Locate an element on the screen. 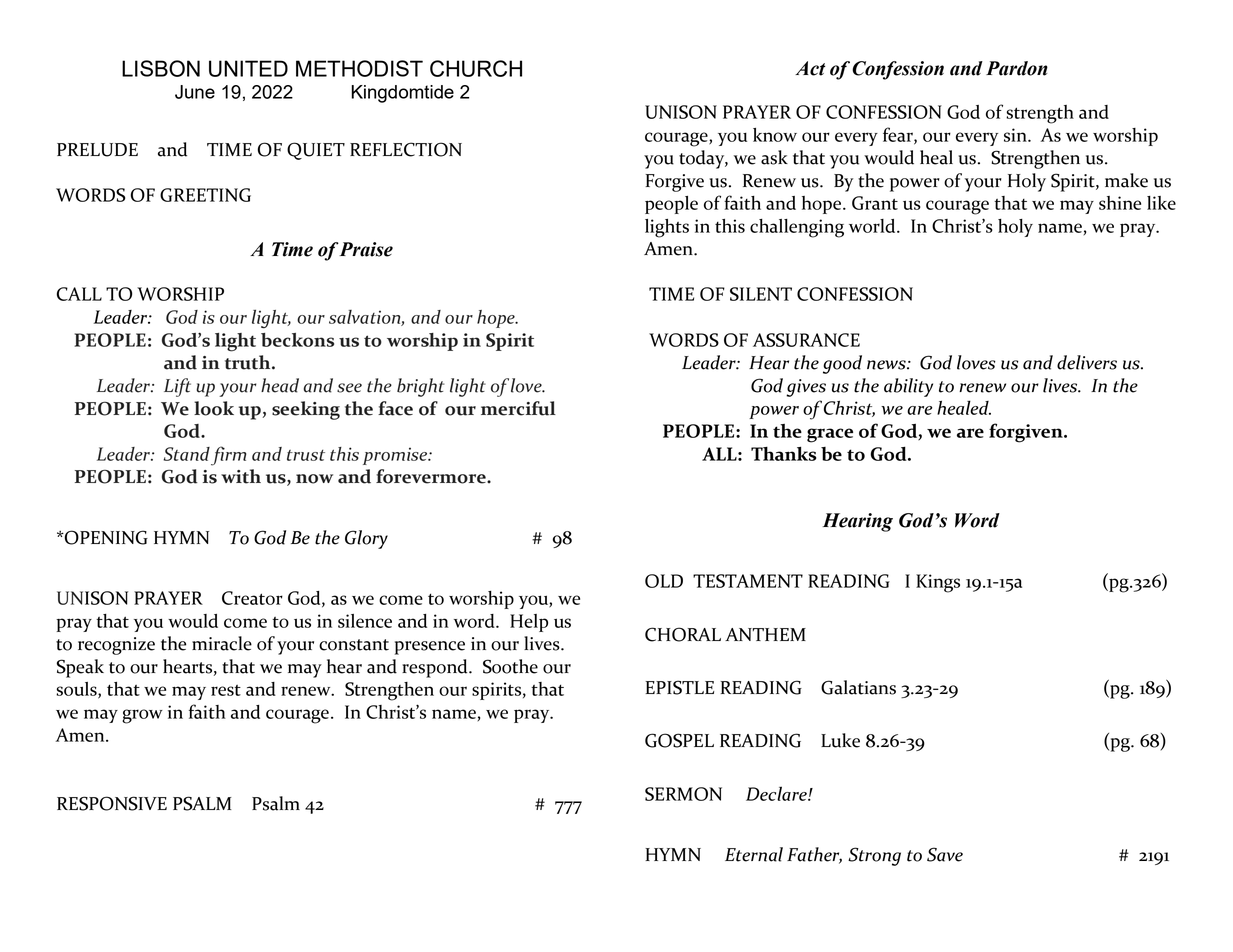  RESPONSIVE is located at coordinates (112, 803).
